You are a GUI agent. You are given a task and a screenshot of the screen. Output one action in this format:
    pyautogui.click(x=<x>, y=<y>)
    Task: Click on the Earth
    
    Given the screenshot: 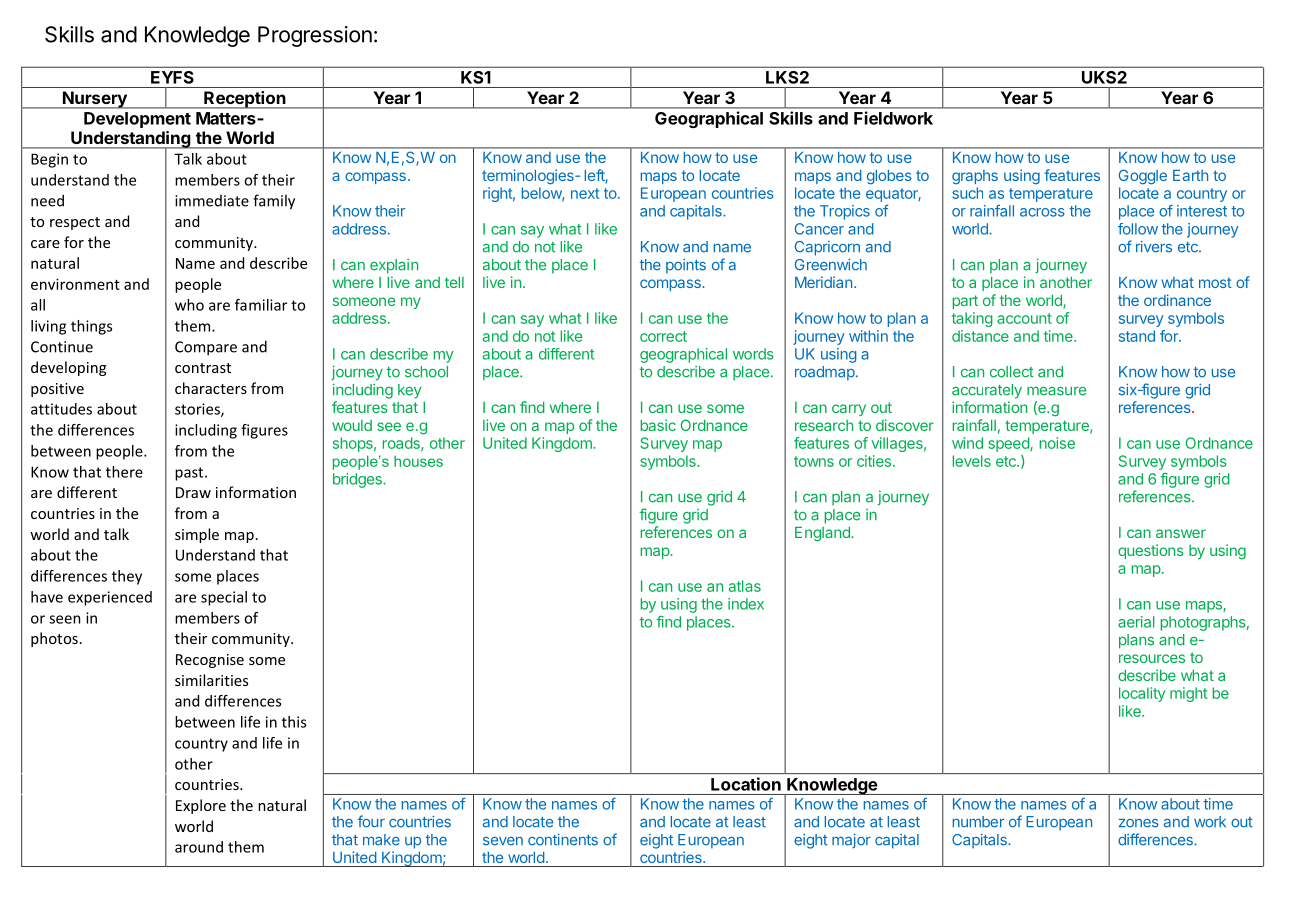 What is the action you would take?
    pyautogui.click(x=1190, y=175)
